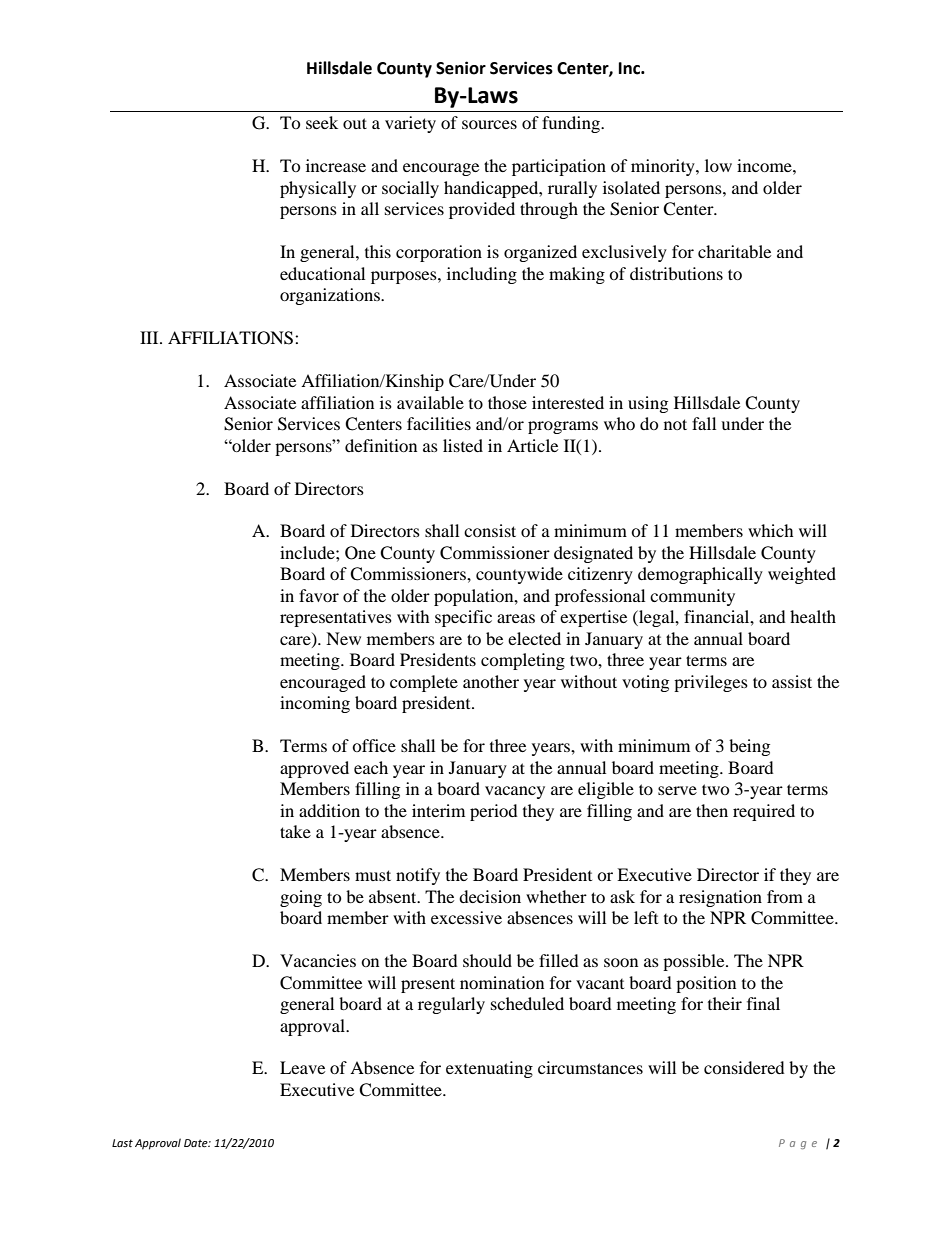 The height and width of the page is (1233, 952). Describe the element at coordinates (301, 898) in the page. I see `going` at that location.
